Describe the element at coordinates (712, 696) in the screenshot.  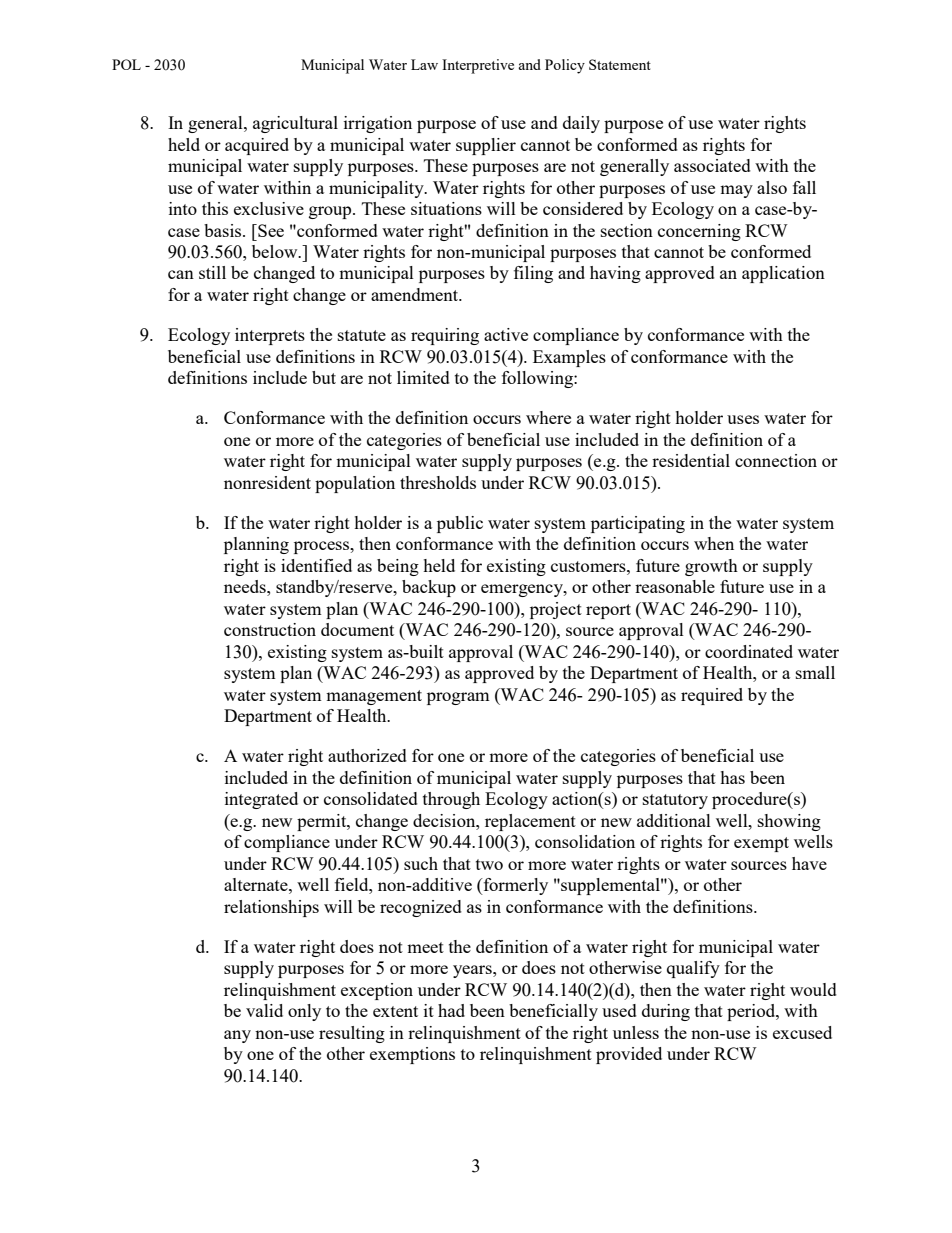
I see `required` at that location.
